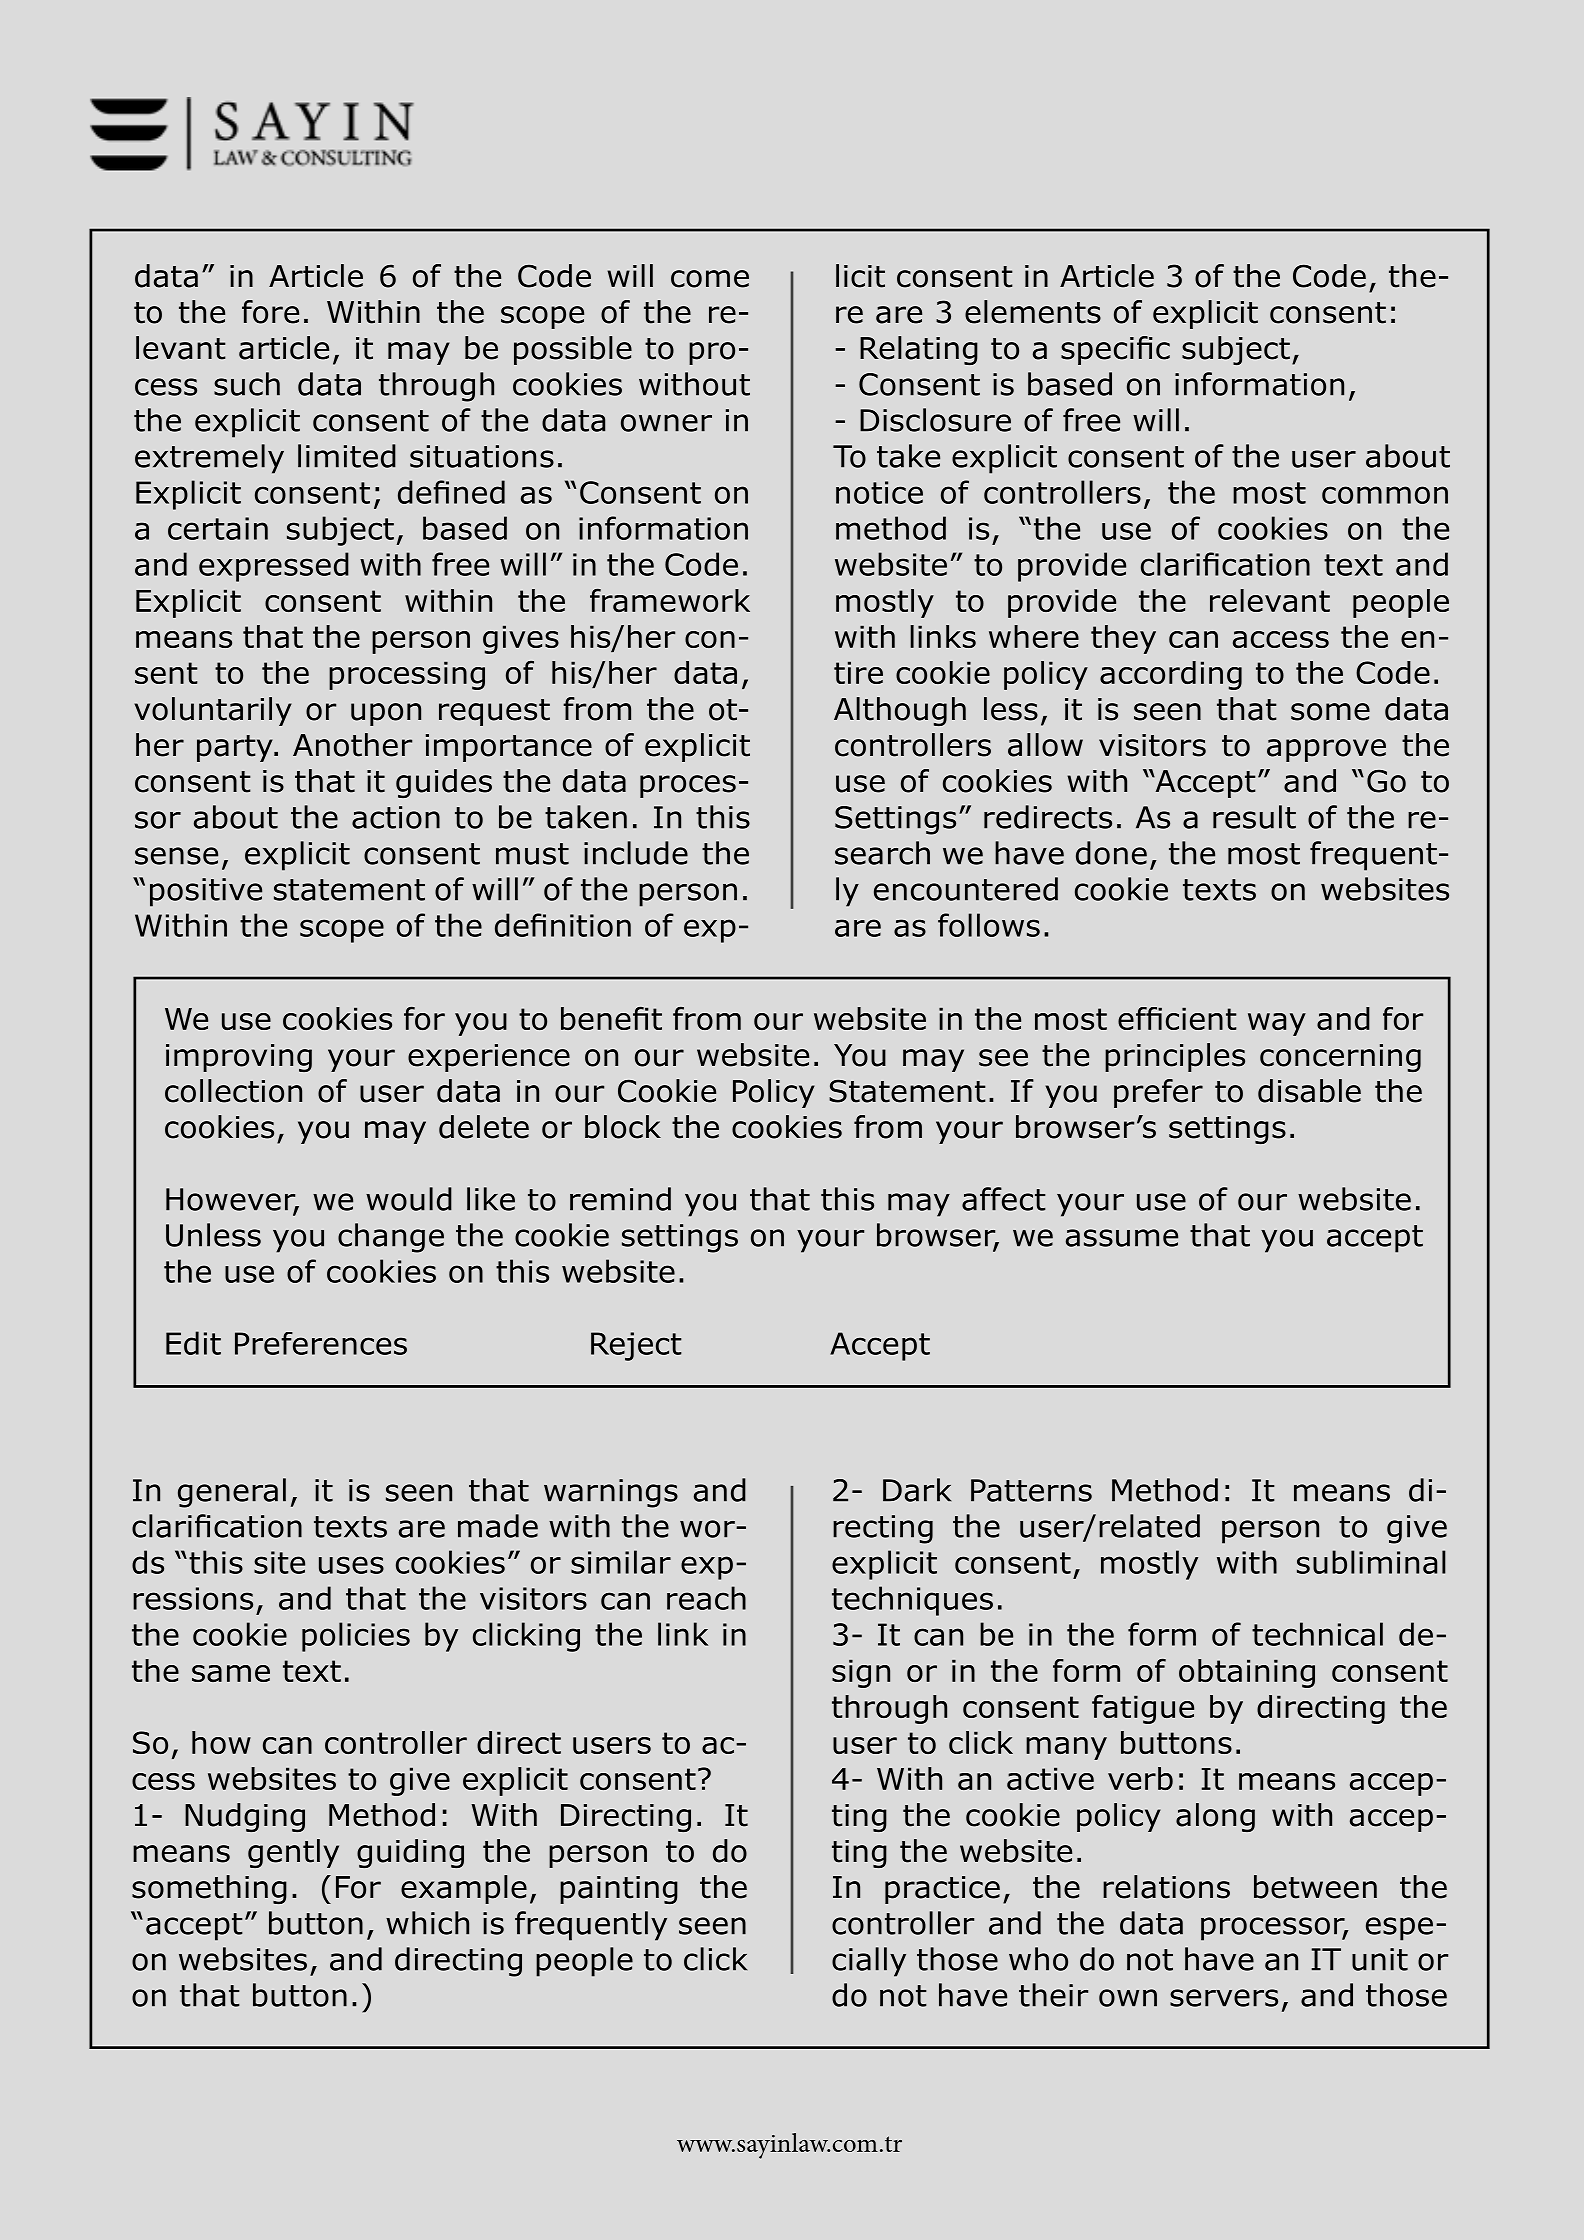 Image resolution: width=1584 pixels, height=2240 pixels. What do you see at coordinates (1115, 350) in the page?
I see `specific` at bounding box center [1115, 350].
